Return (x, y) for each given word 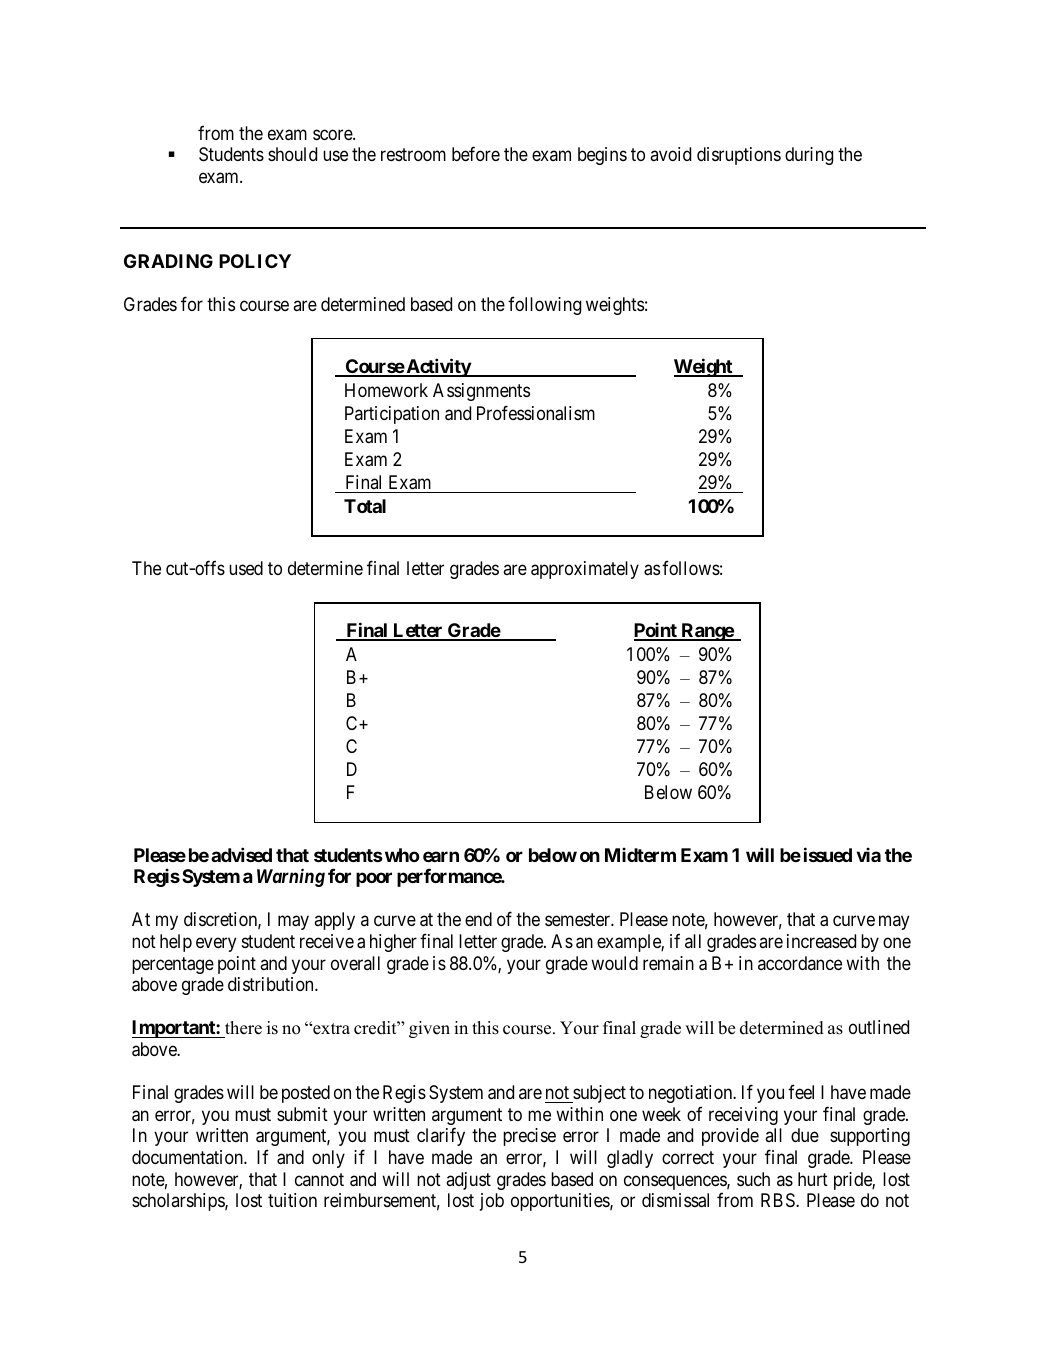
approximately (585, 570)
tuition (292, 1200)
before (476, 154)
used (246, 568)
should (292, 154)
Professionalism (536, 413)
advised (241, 854)
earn (441, 856)
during (809, 156)
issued (828, 854)
